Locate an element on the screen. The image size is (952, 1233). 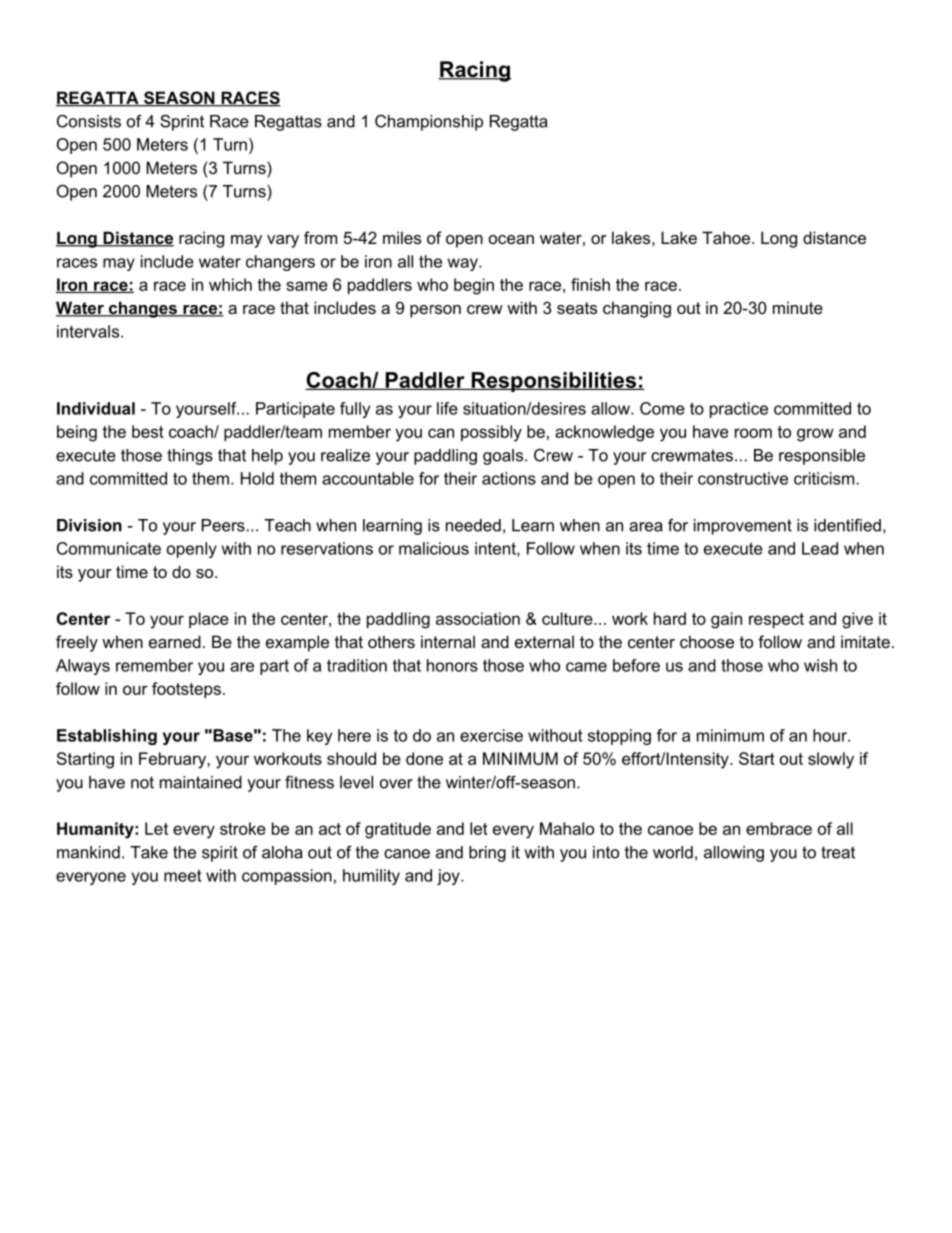
practice is located at coordinates (739, 410).
